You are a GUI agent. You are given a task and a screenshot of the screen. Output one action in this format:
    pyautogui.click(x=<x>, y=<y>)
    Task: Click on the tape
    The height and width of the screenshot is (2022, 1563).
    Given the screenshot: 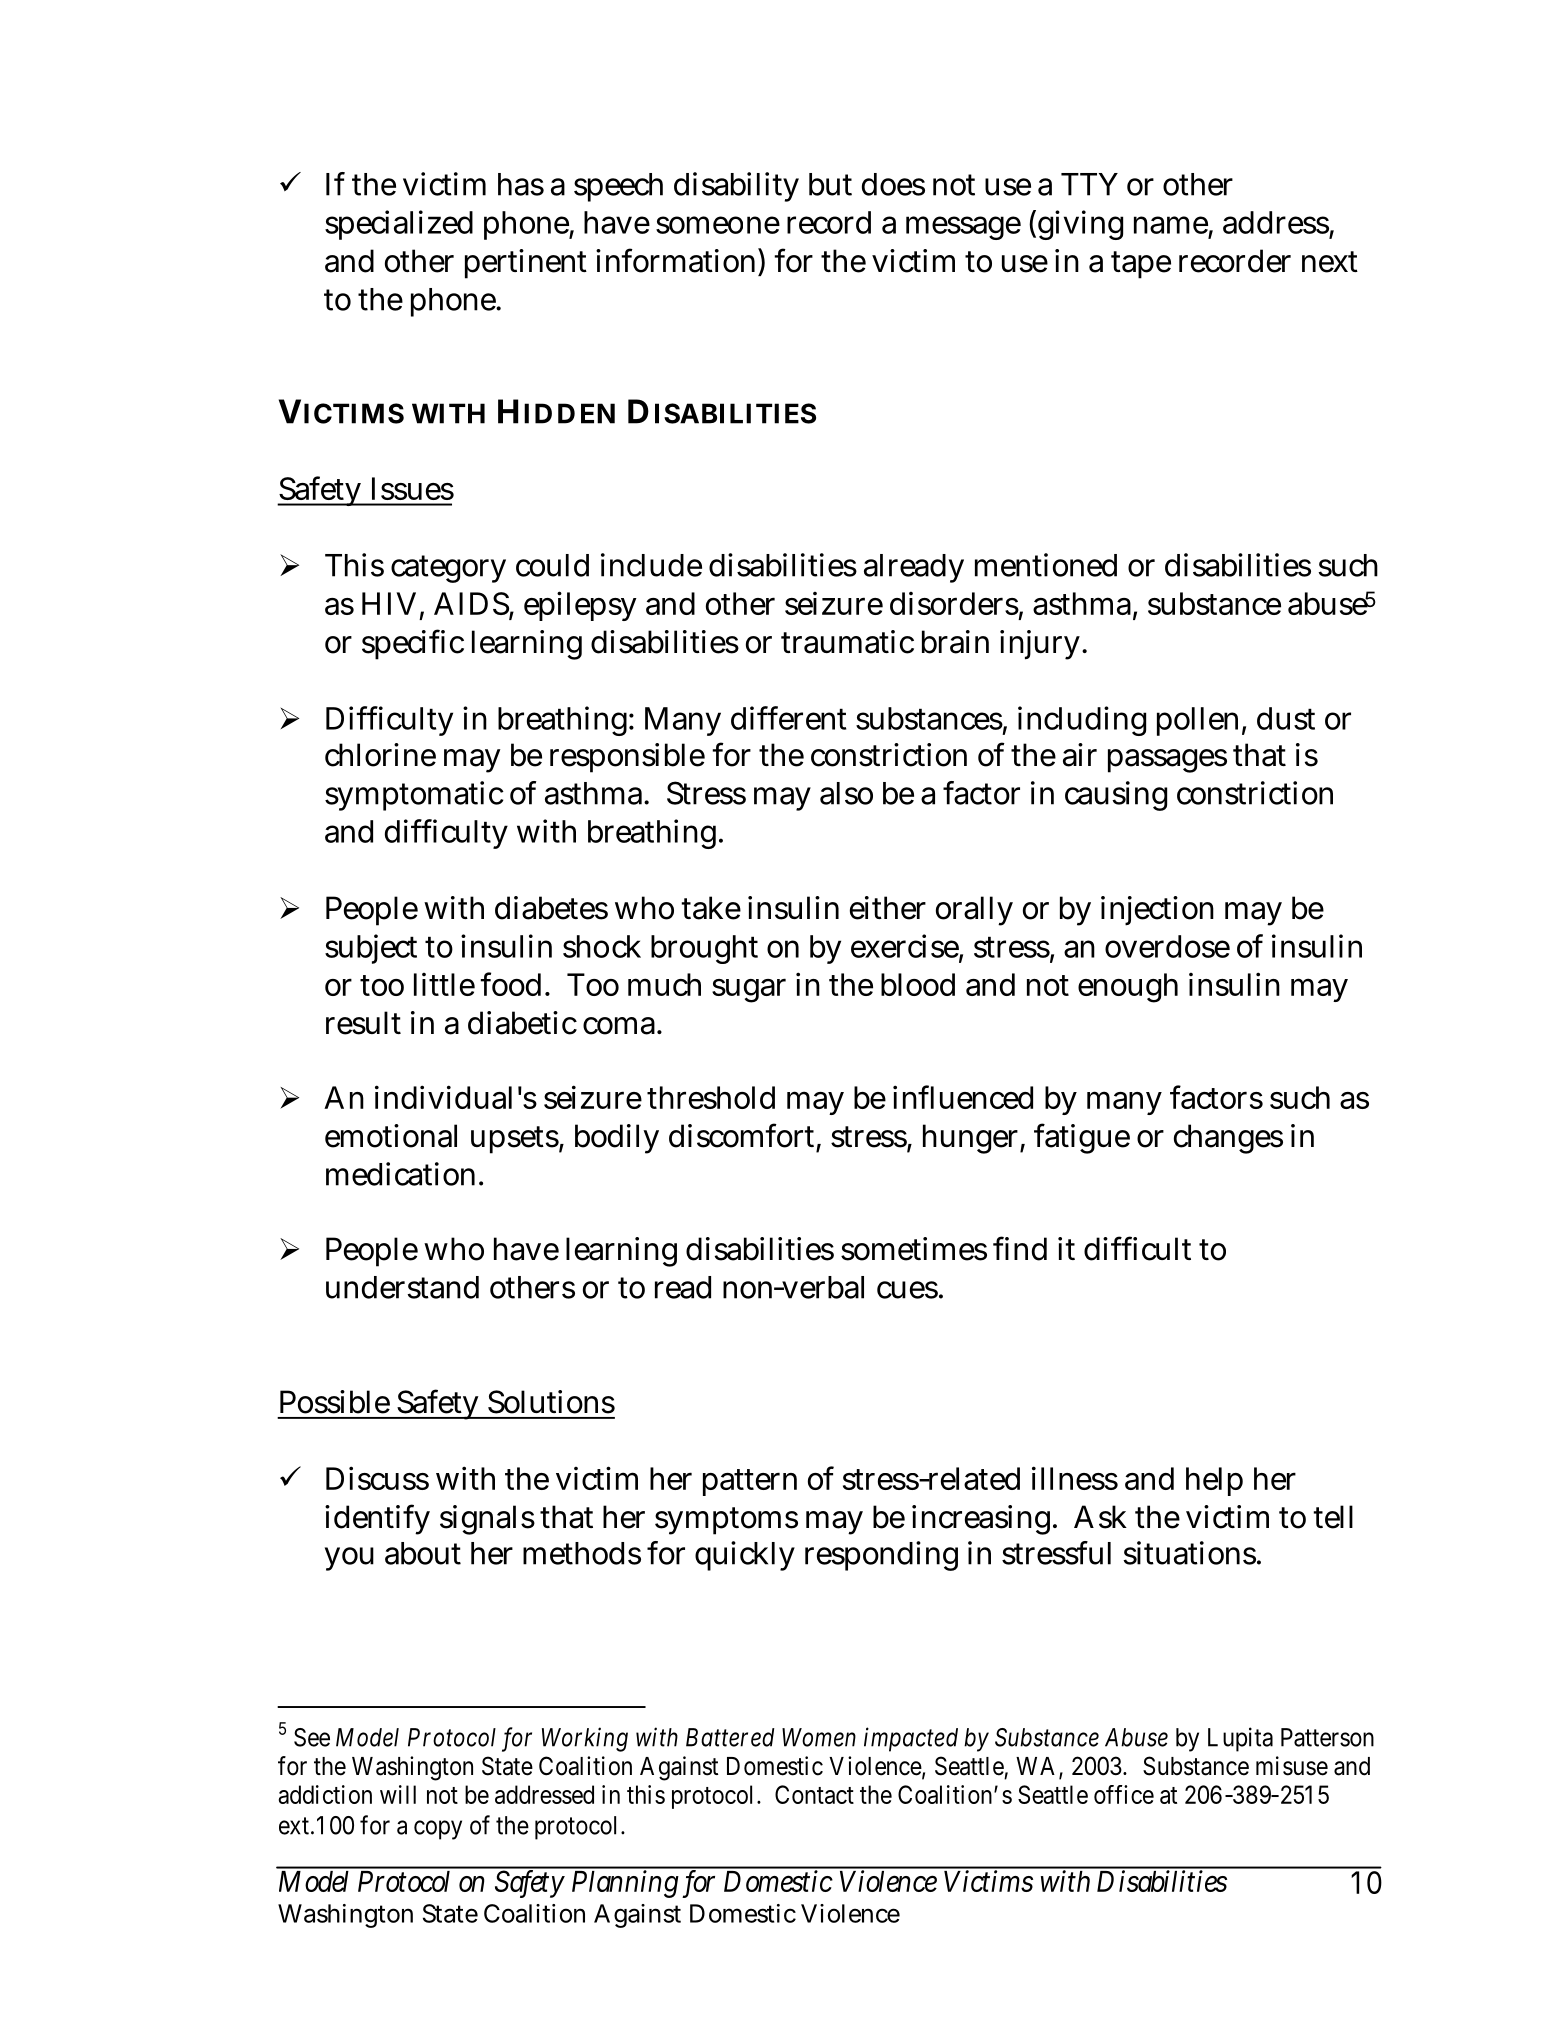 What is the action you would take?
    pyautogui.click(x=1141, y=265)
